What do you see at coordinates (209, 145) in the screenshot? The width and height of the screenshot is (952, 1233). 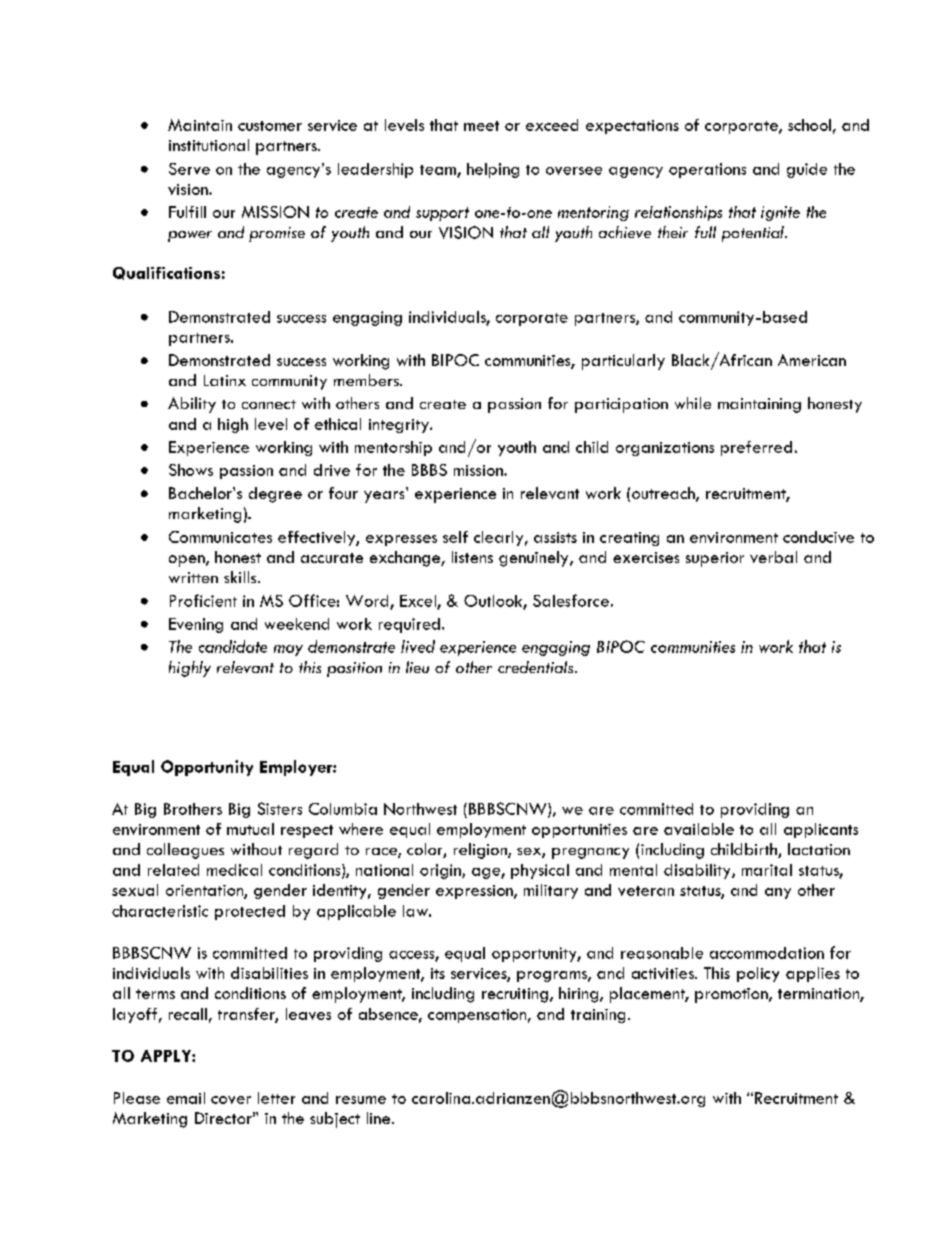 I see `institutional` at bounding box center [209, 145].
